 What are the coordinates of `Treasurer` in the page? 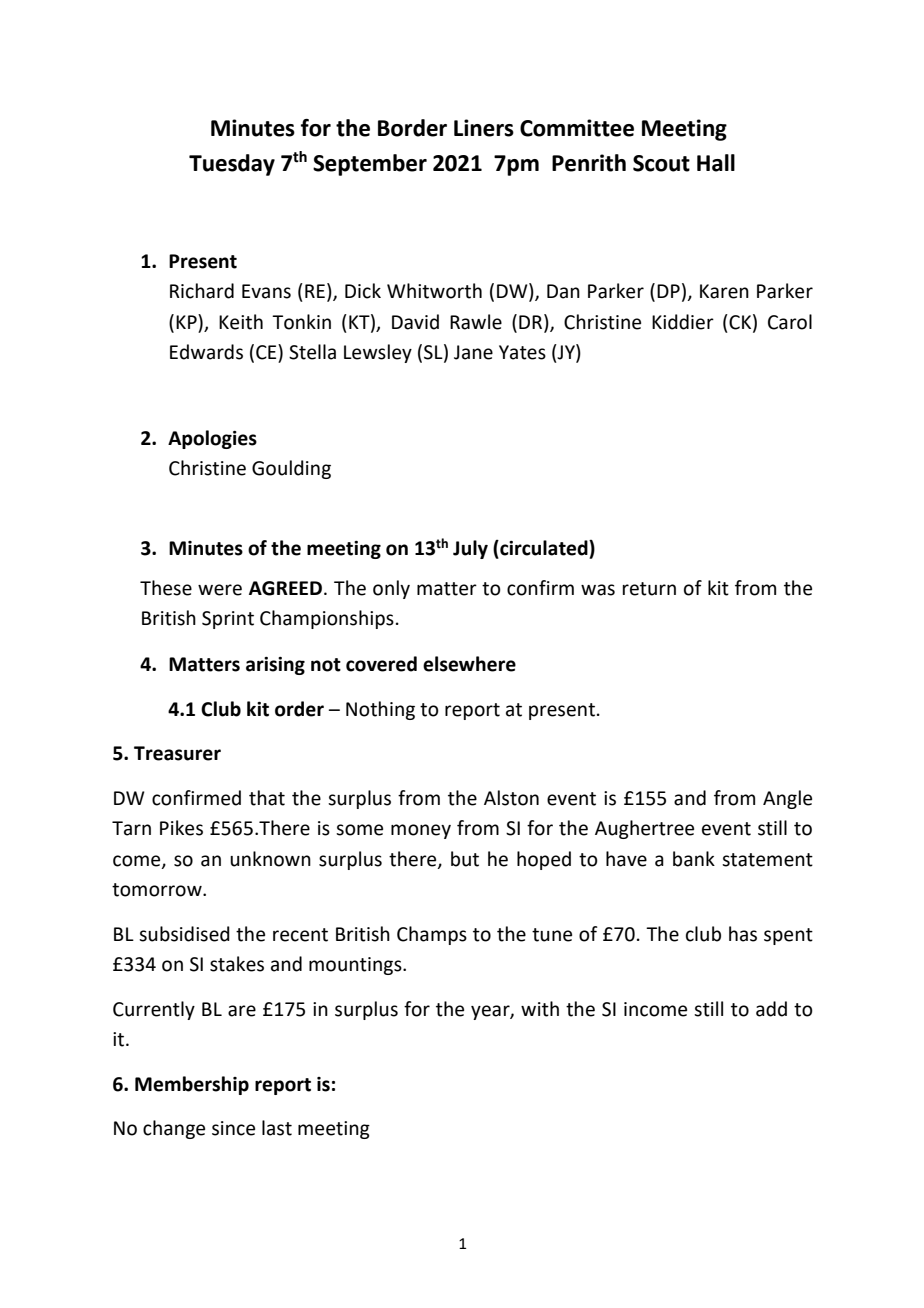 It's located at (177, 753).
